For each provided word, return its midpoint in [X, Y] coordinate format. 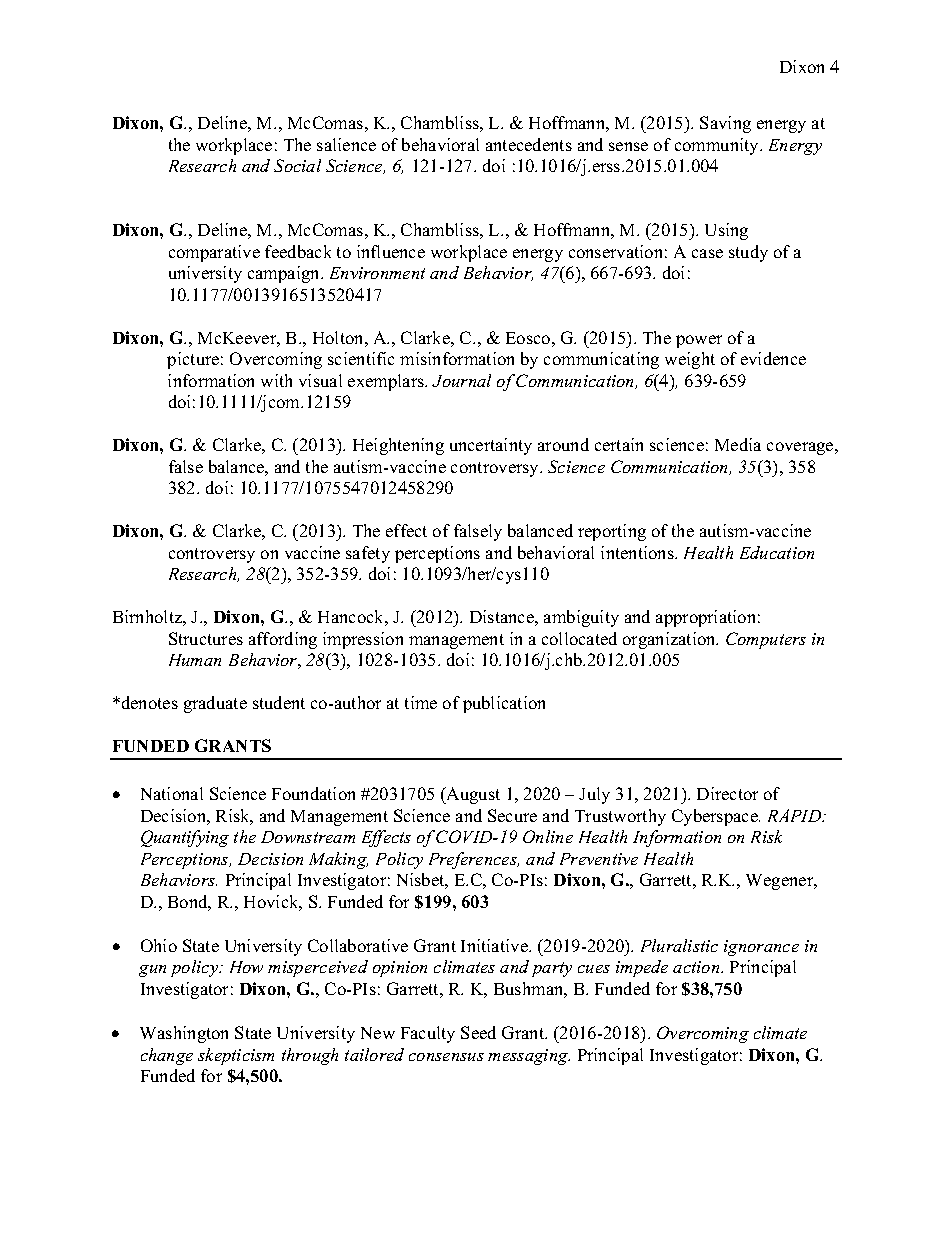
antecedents [529, 144]
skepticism [236, 1056]
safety [368, 554]
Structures [206, 638]
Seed [478, 1032]
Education [777, 552]
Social [297, 165]
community [718, 146]
